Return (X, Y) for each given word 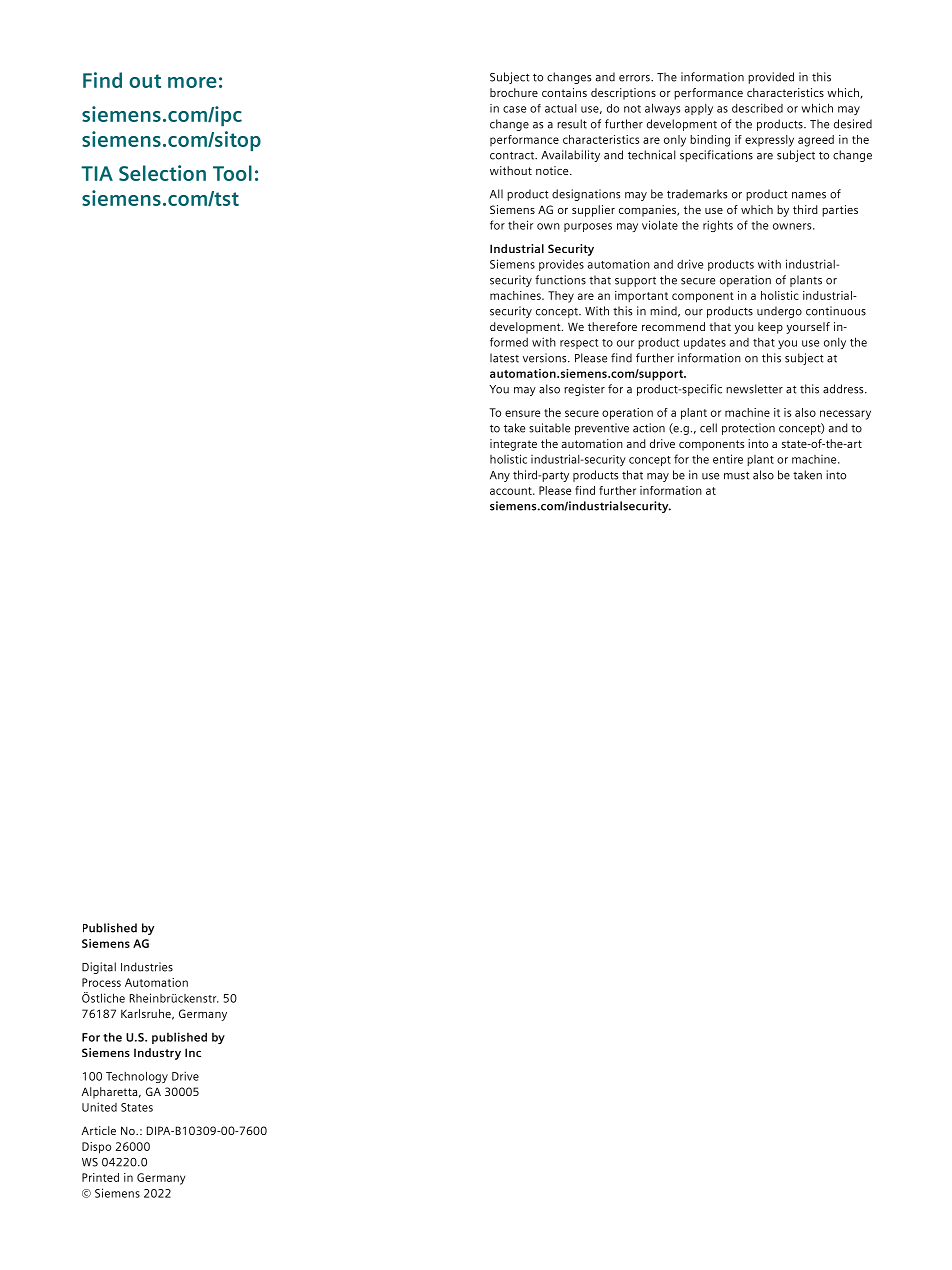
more (192, 82)
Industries (147, 967)
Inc (193, 1052)
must (736, 475)
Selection (162, 173)
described (757, 108)
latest (504, 358)
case (514, 109)
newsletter (754, 389)
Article (99, 1130)
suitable (549, 428)
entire (728, 459)
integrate (513, 445)
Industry (157, 1054)
